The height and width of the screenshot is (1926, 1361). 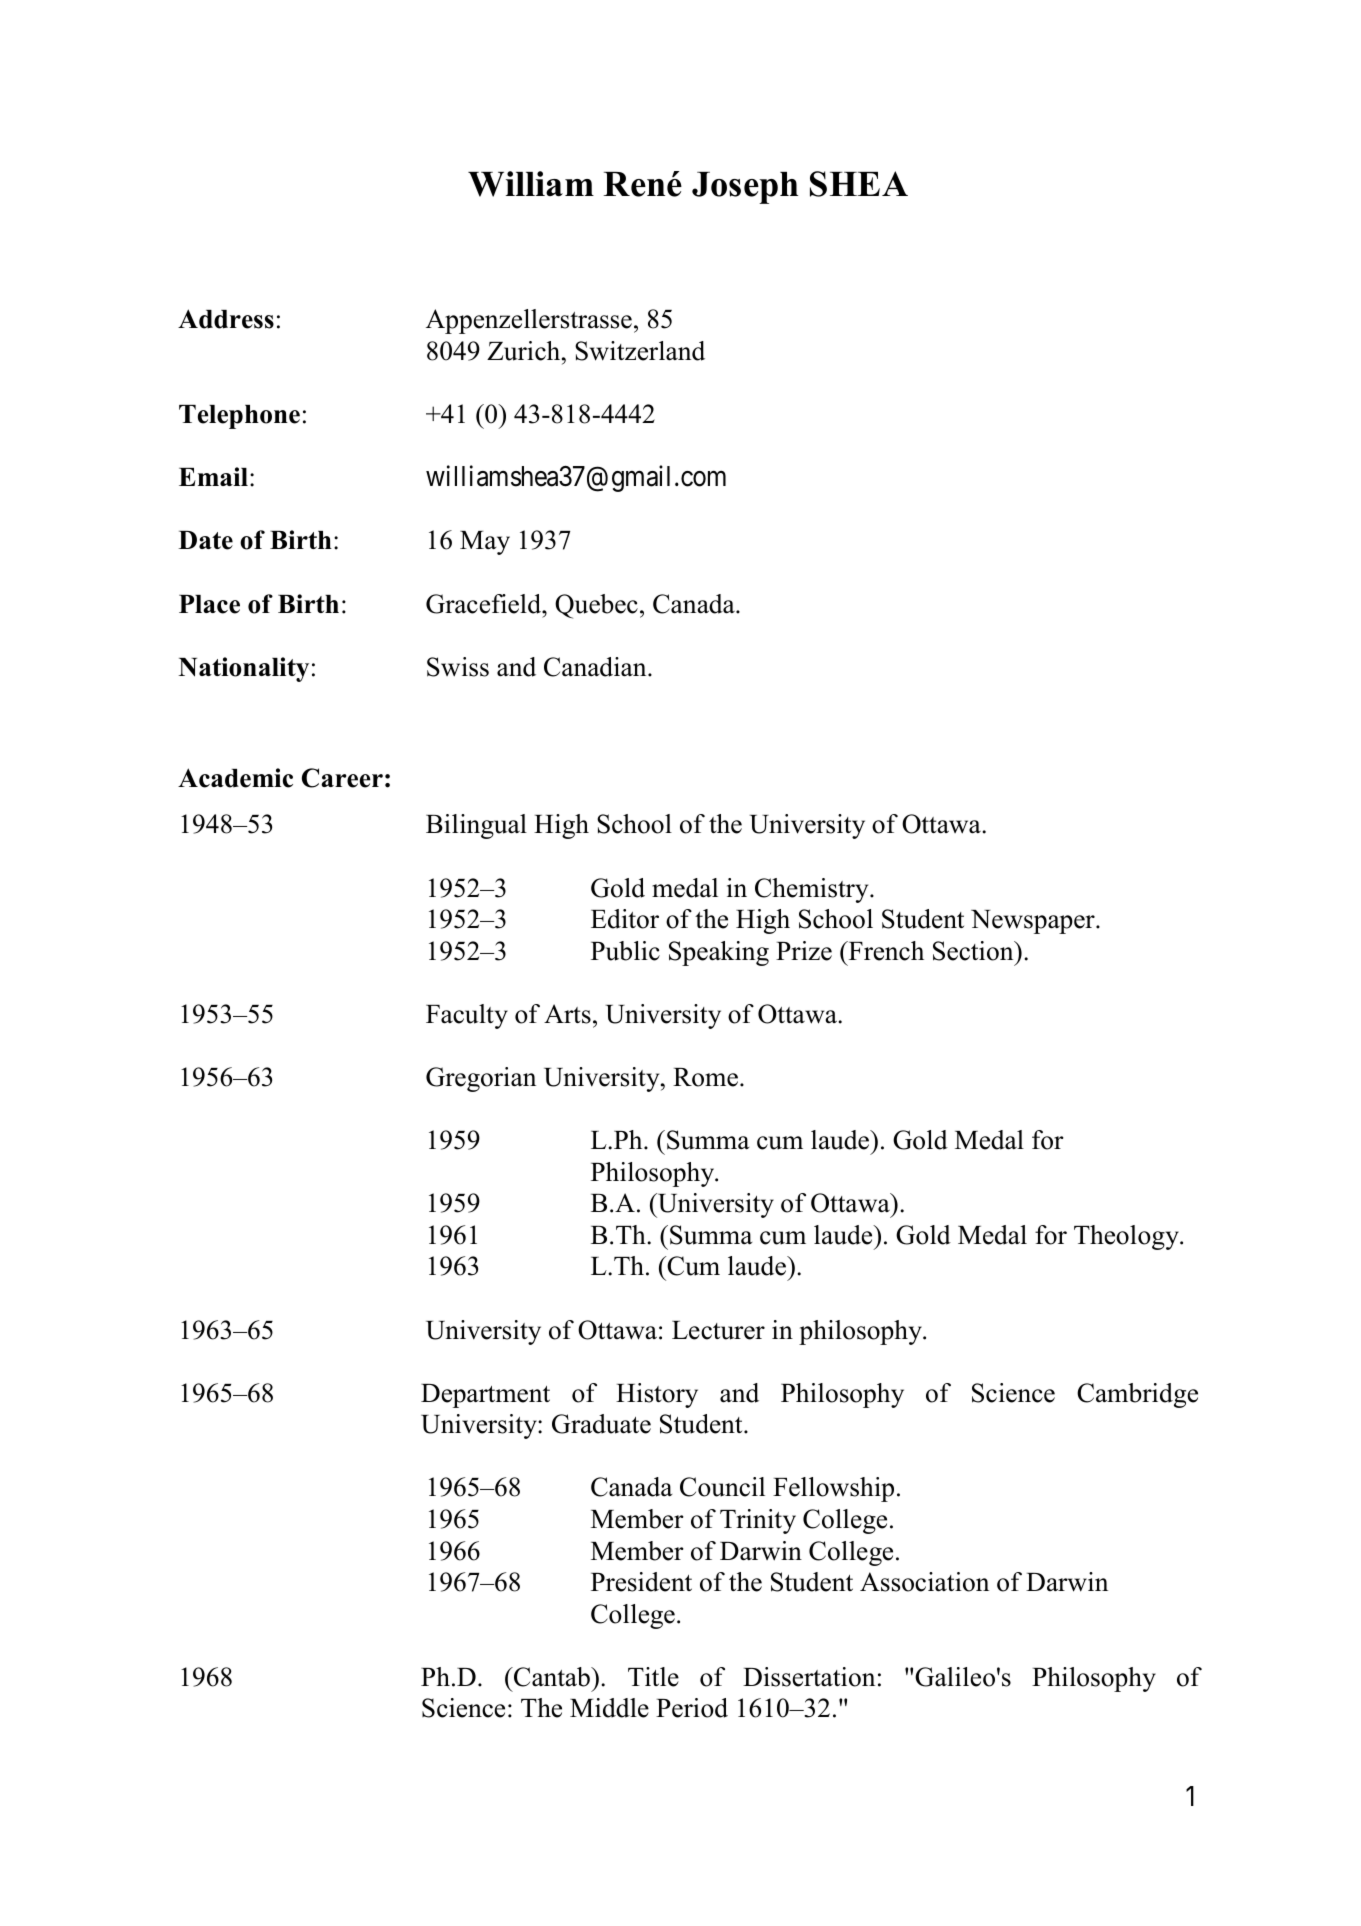 What do you see at coordinates (342, 778) in the screenshot?
I see `Career` at bounding box center [342, 778].
